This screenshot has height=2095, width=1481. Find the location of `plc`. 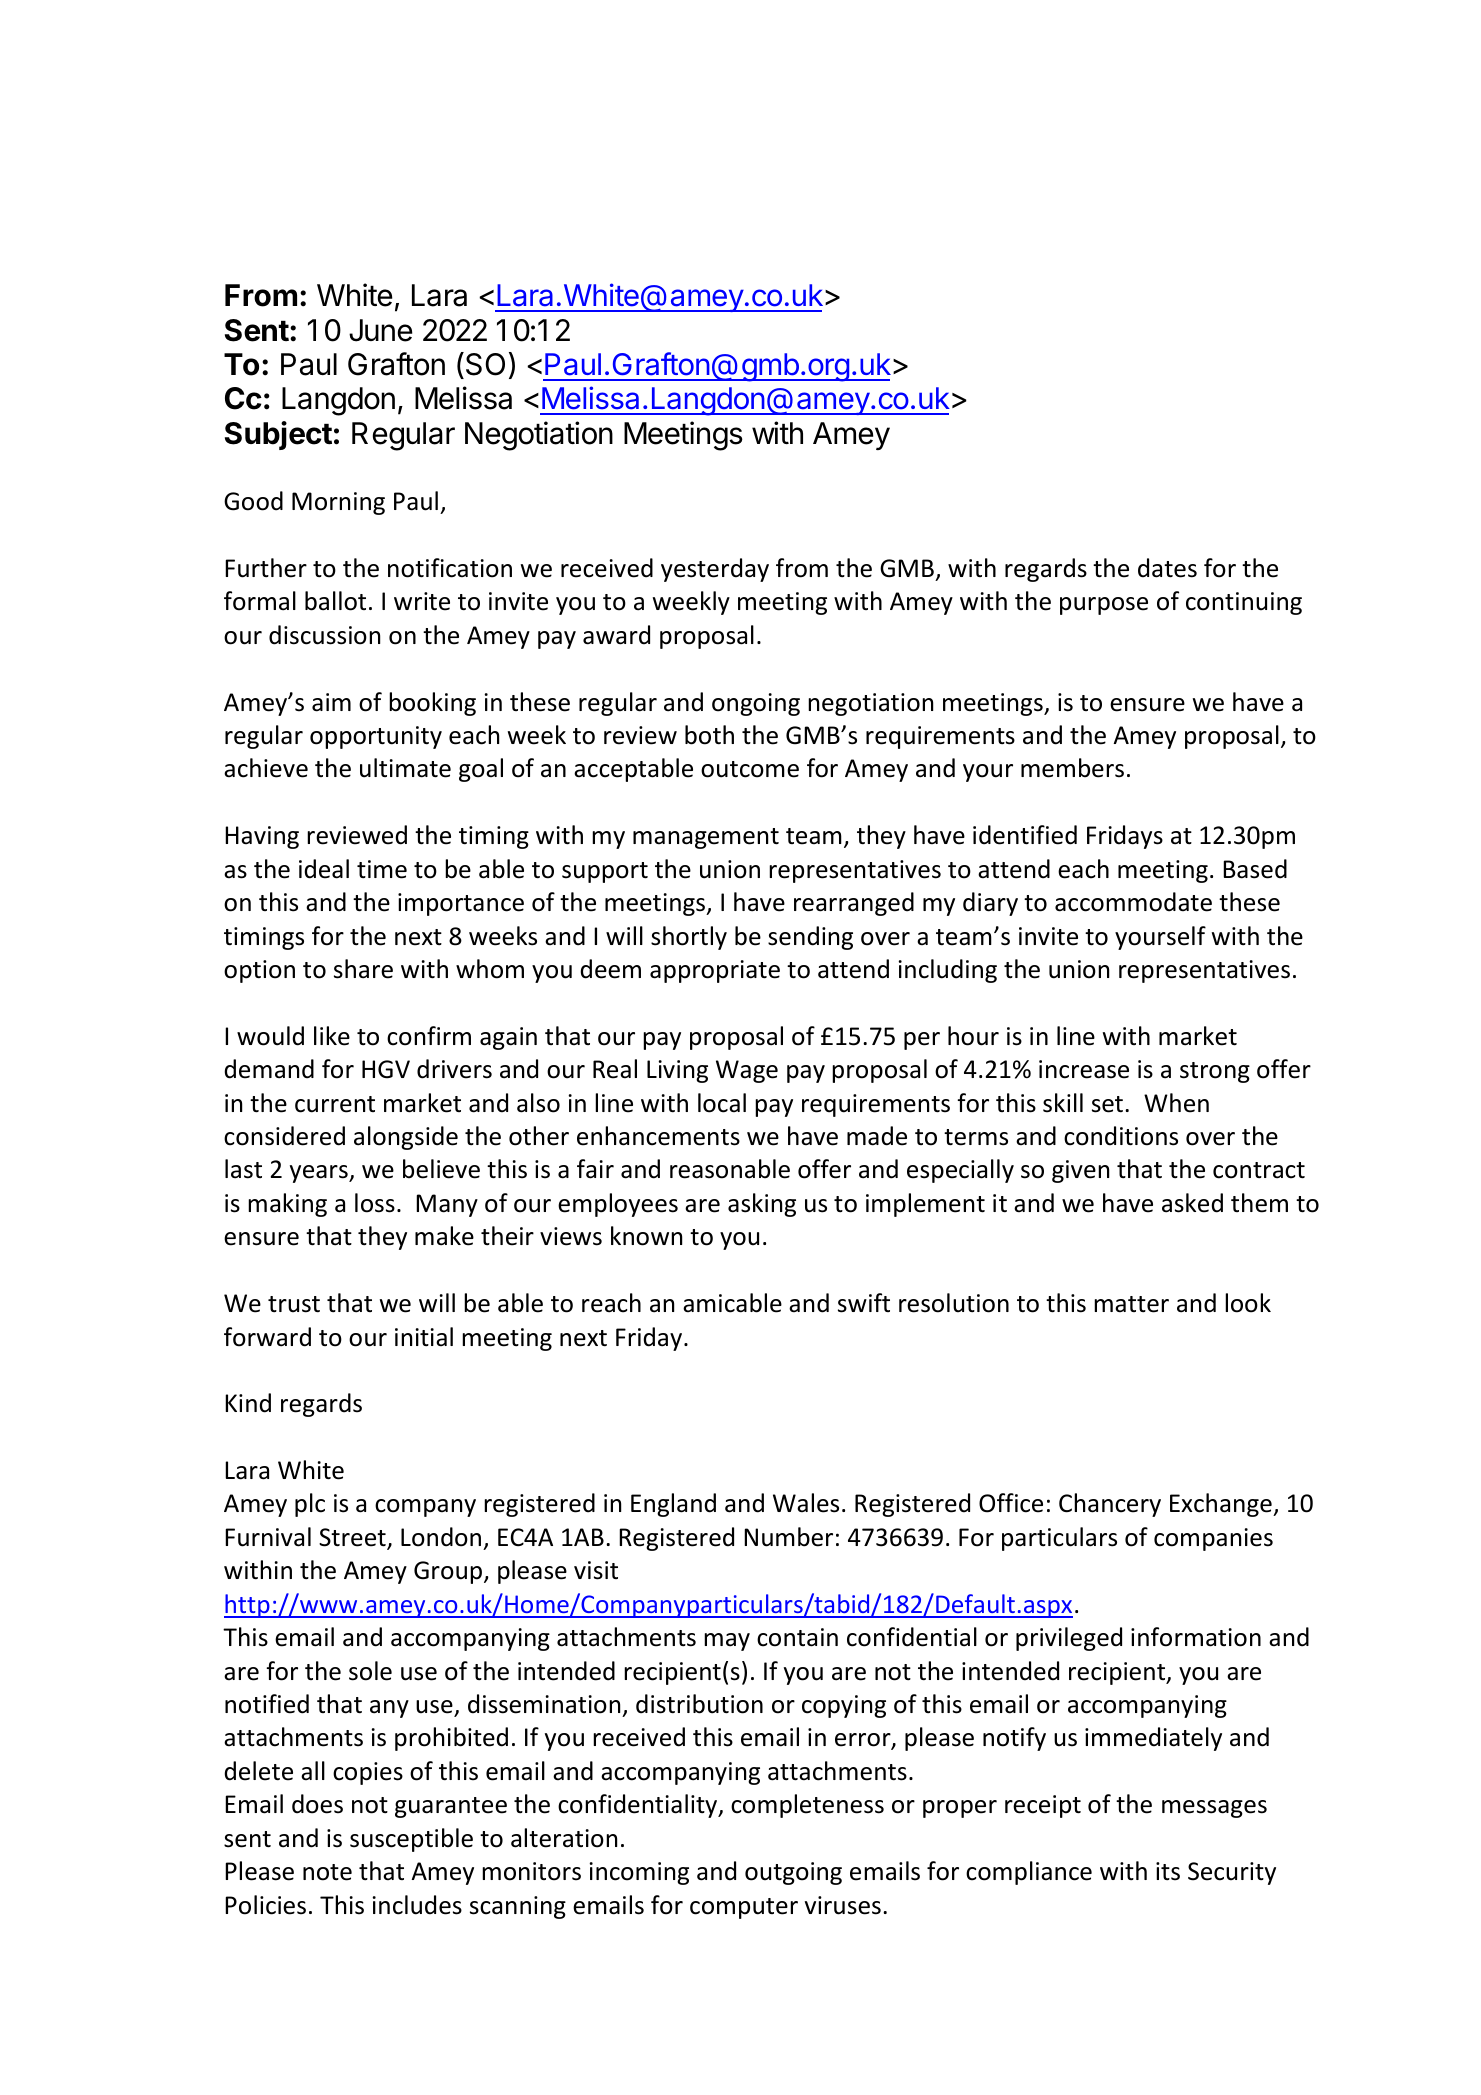

plc is located at coordinates (310, 1505).
